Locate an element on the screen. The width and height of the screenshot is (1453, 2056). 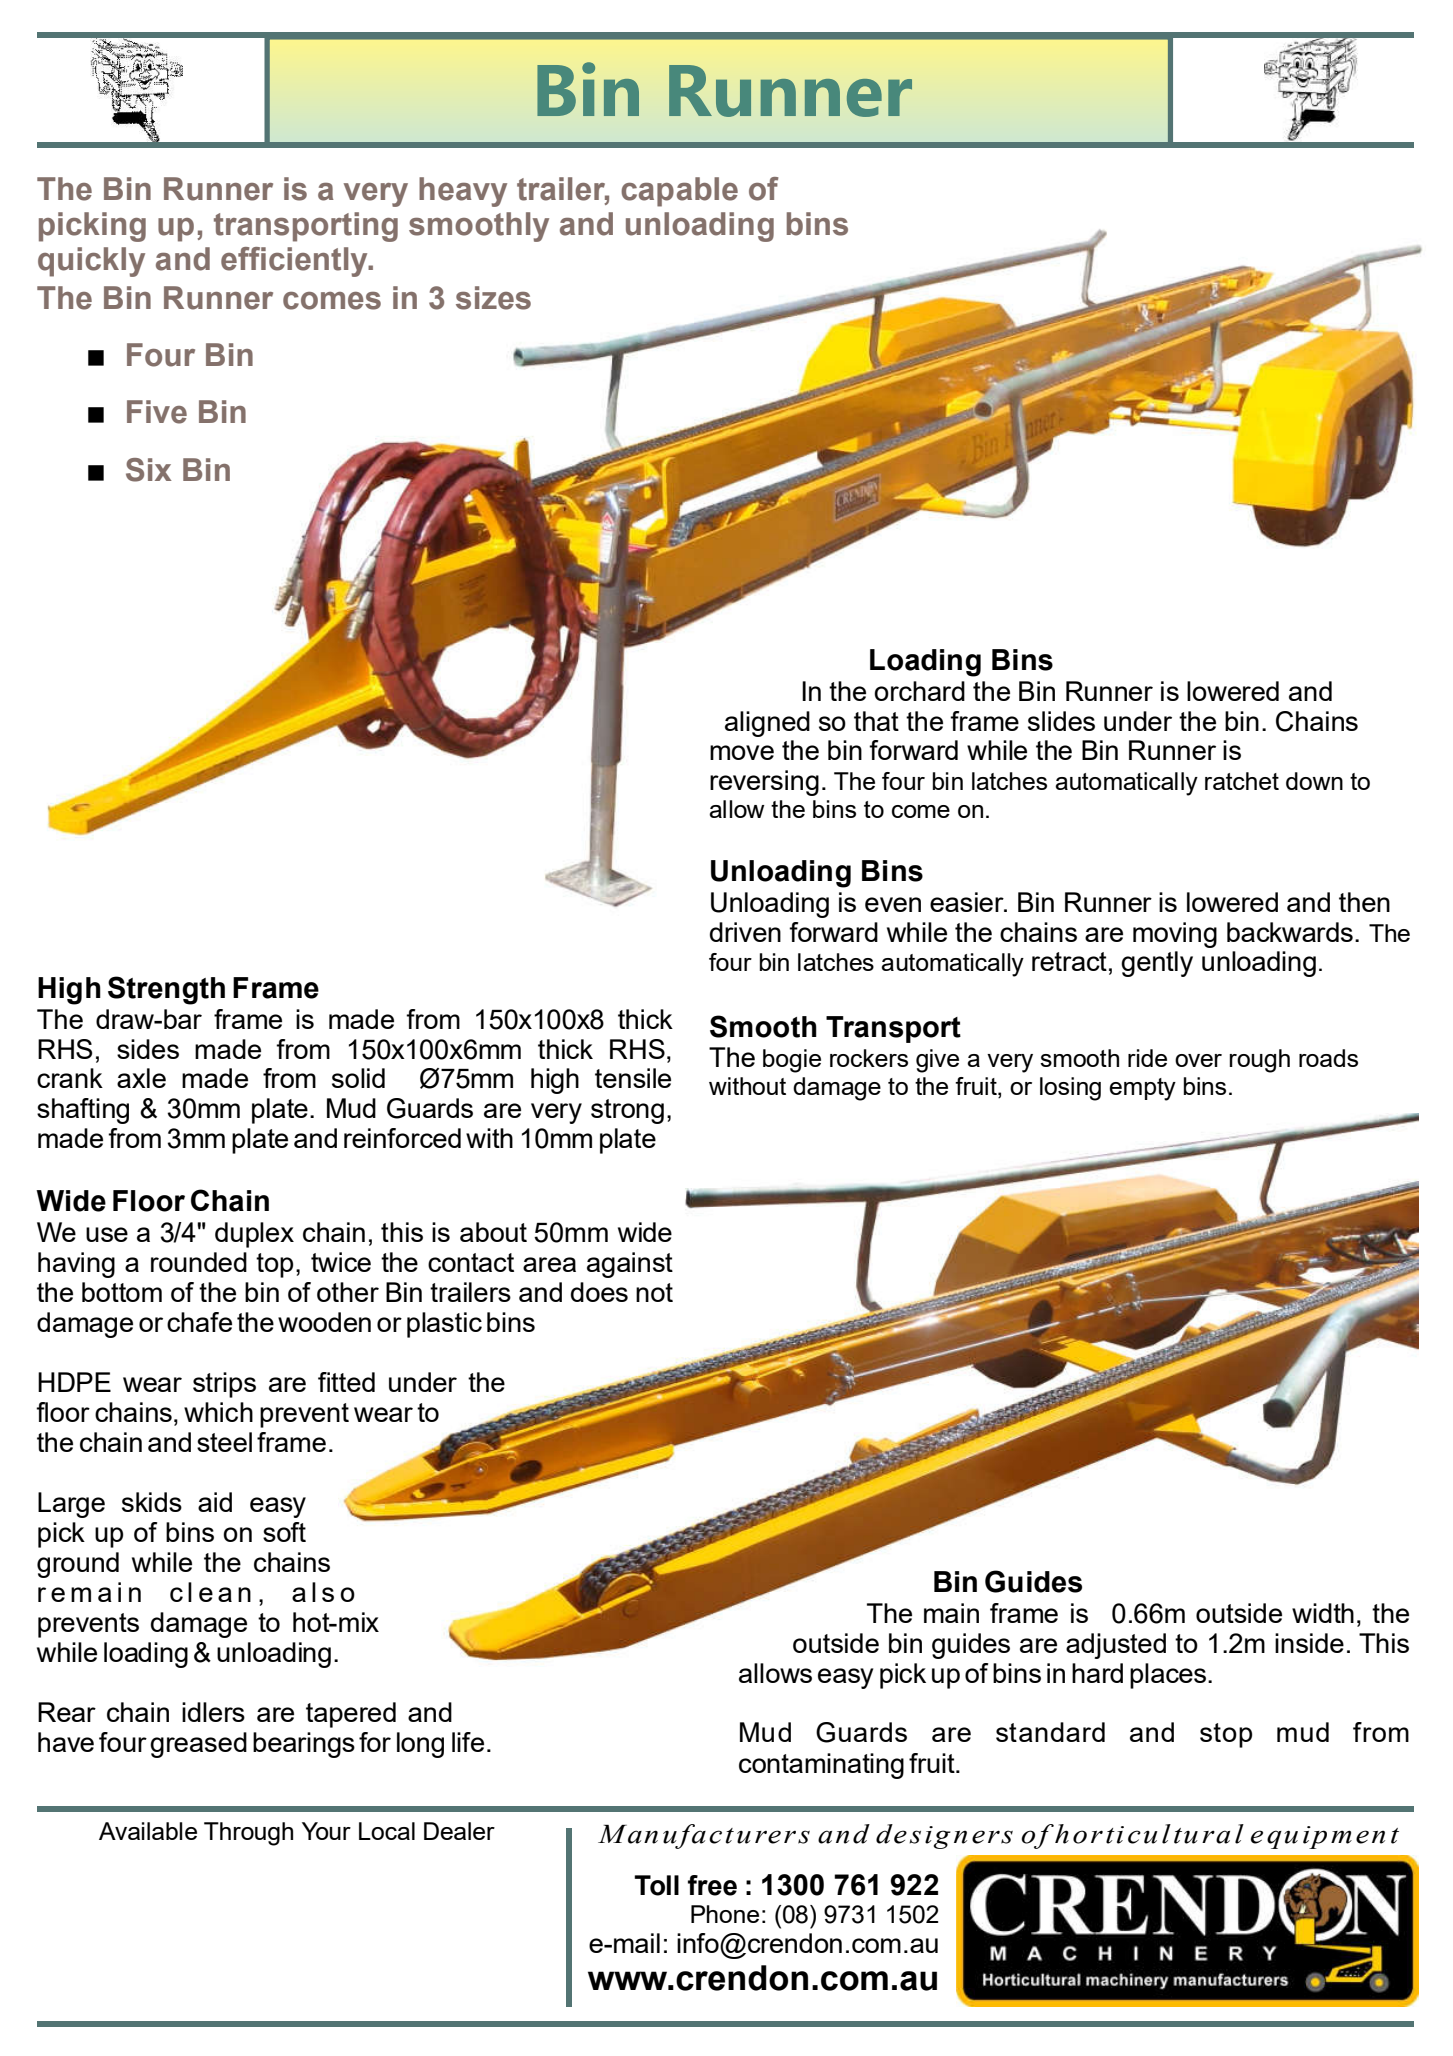
ratchet is located at coordinates (1242, 781).
